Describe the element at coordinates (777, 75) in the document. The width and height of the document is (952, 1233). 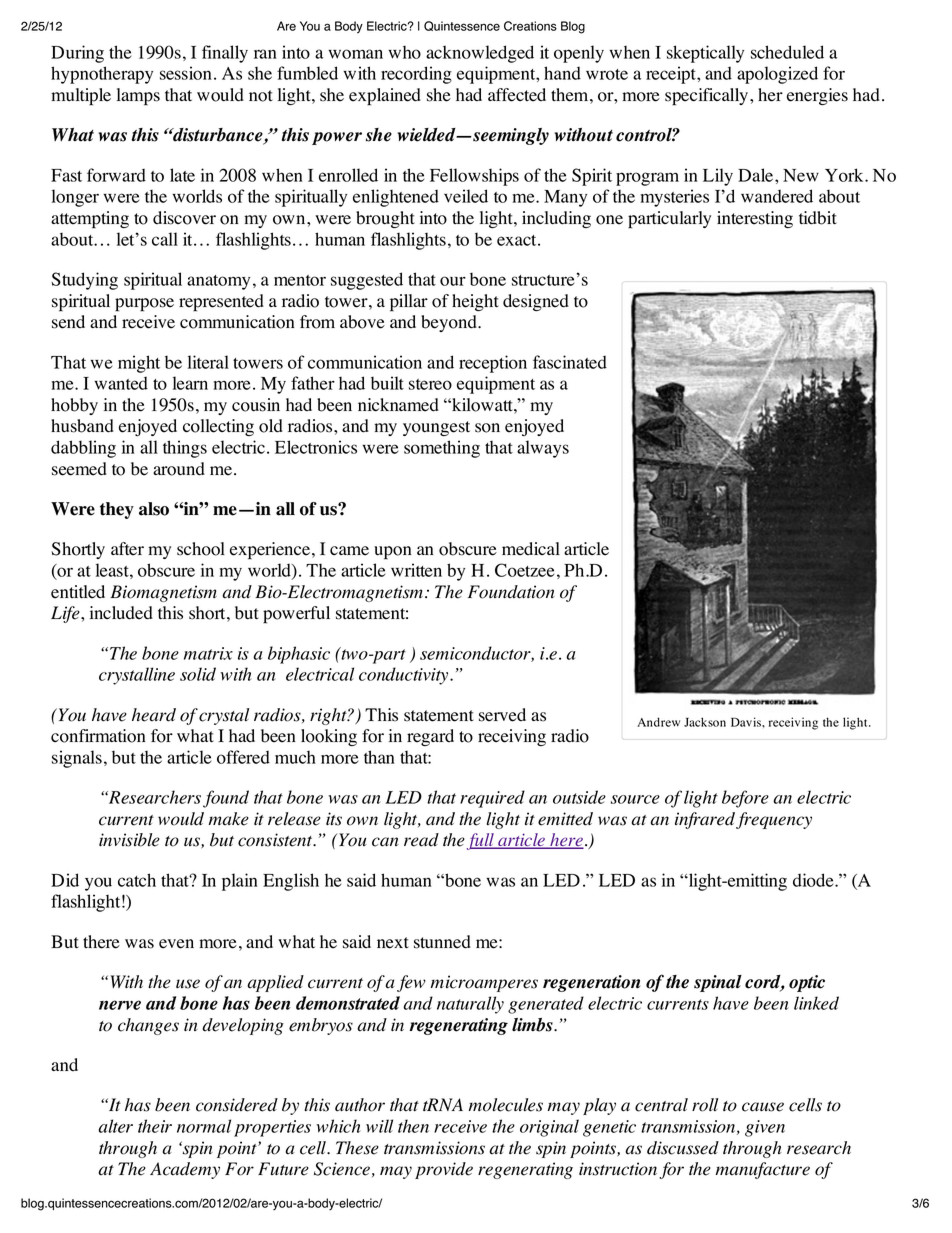
I see `apologized` at that location.
